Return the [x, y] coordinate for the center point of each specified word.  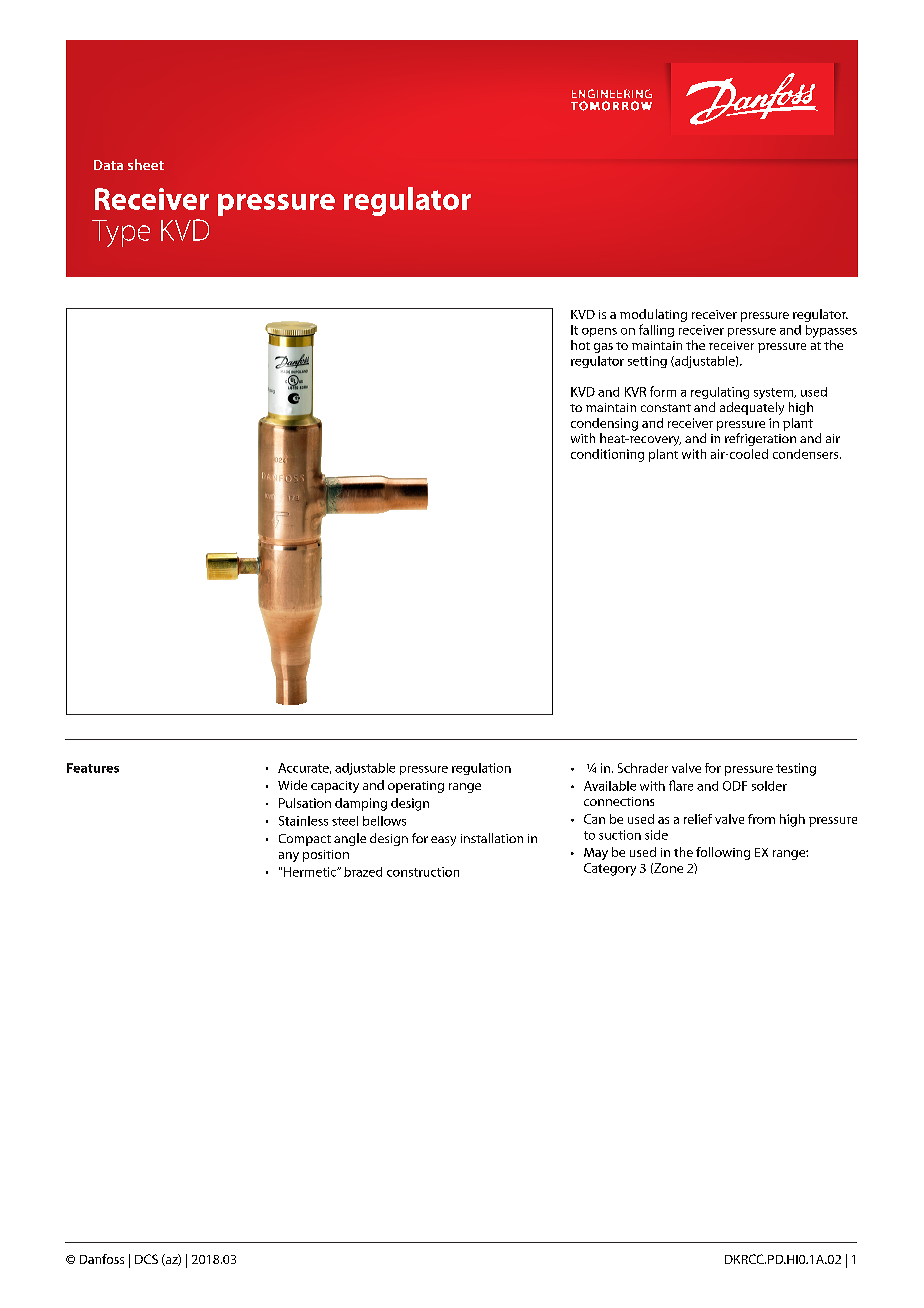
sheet [146, 164]
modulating [653, 315]
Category [610, 869]
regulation [481, 769]
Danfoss [102, 1259]
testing [796, 769]
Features [93, 768]
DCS [146, 1259]
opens [599, 332]
